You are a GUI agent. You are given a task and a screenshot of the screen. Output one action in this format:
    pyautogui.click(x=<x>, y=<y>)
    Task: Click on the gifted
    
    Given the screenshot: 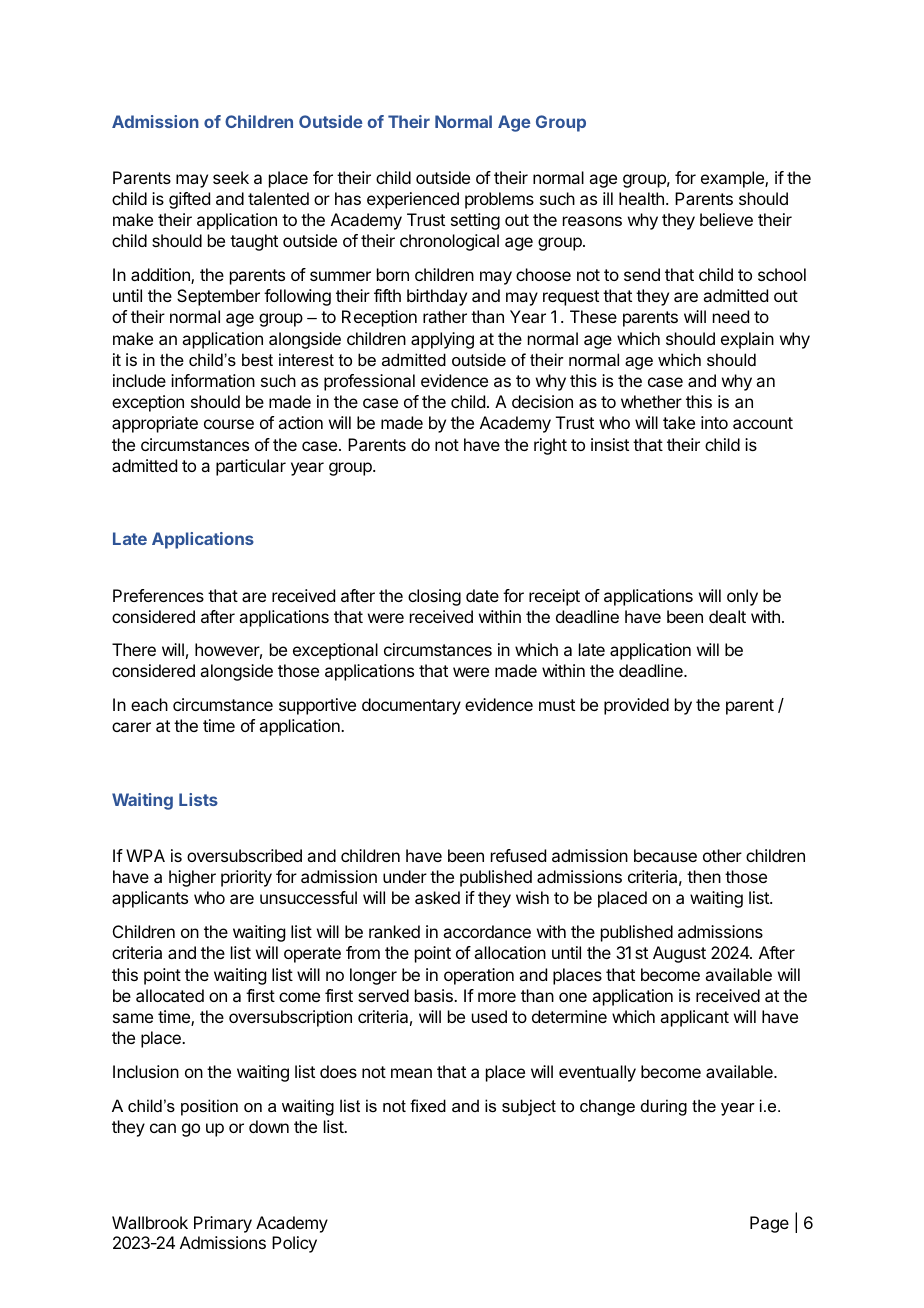 What is the action you would take?
    pyautogui.click(x=189, y=200)
